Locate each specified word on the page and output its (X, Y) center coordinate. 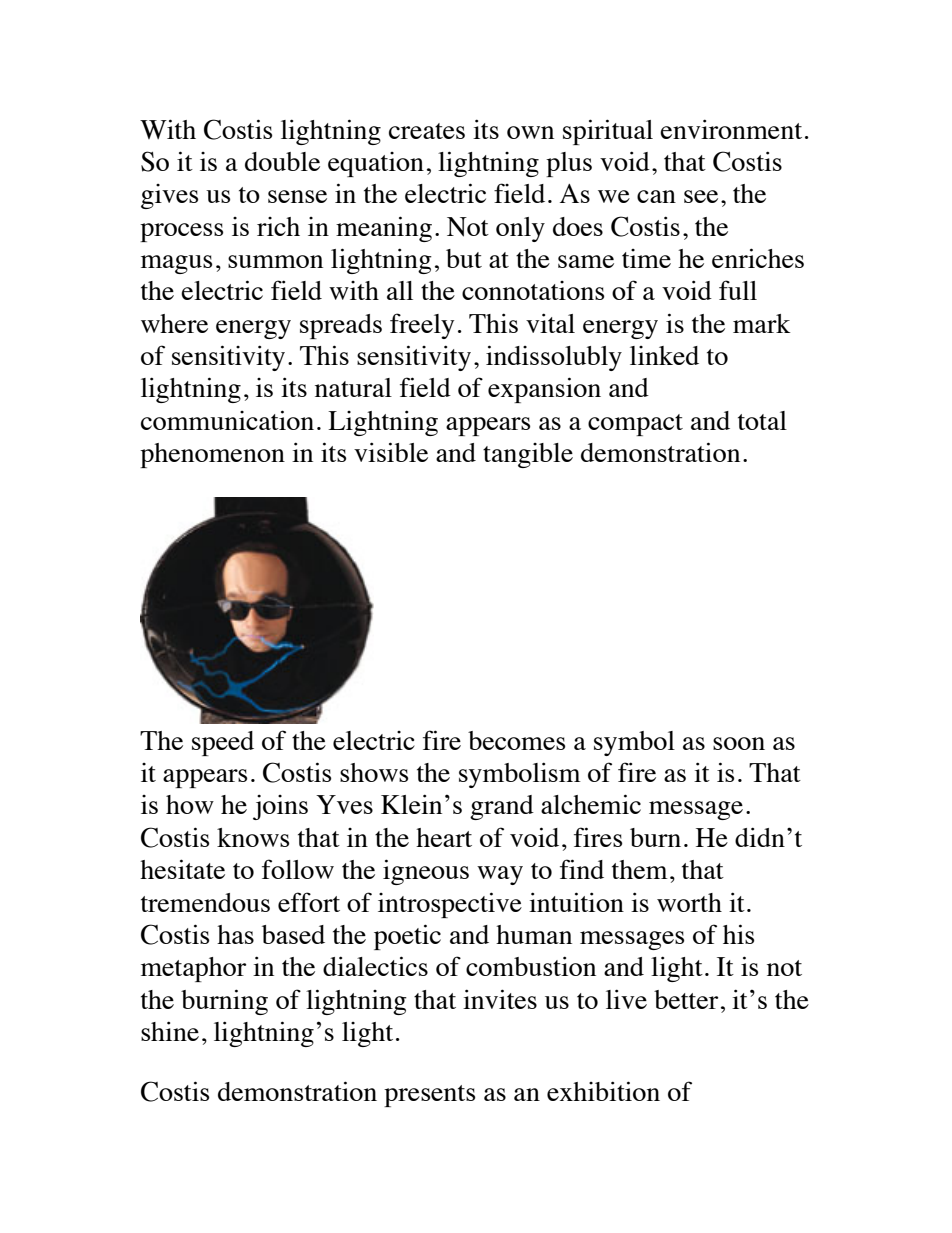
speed (223, 743)
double (282, 161)
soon (739, 743)
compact (635, 425)
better (686, 999)
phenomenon (212, 455)
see (701, 196)
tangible (528, 455)
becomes (516, 740)
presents (429, 1096)
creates (427, 131)
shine (170, 1031)
